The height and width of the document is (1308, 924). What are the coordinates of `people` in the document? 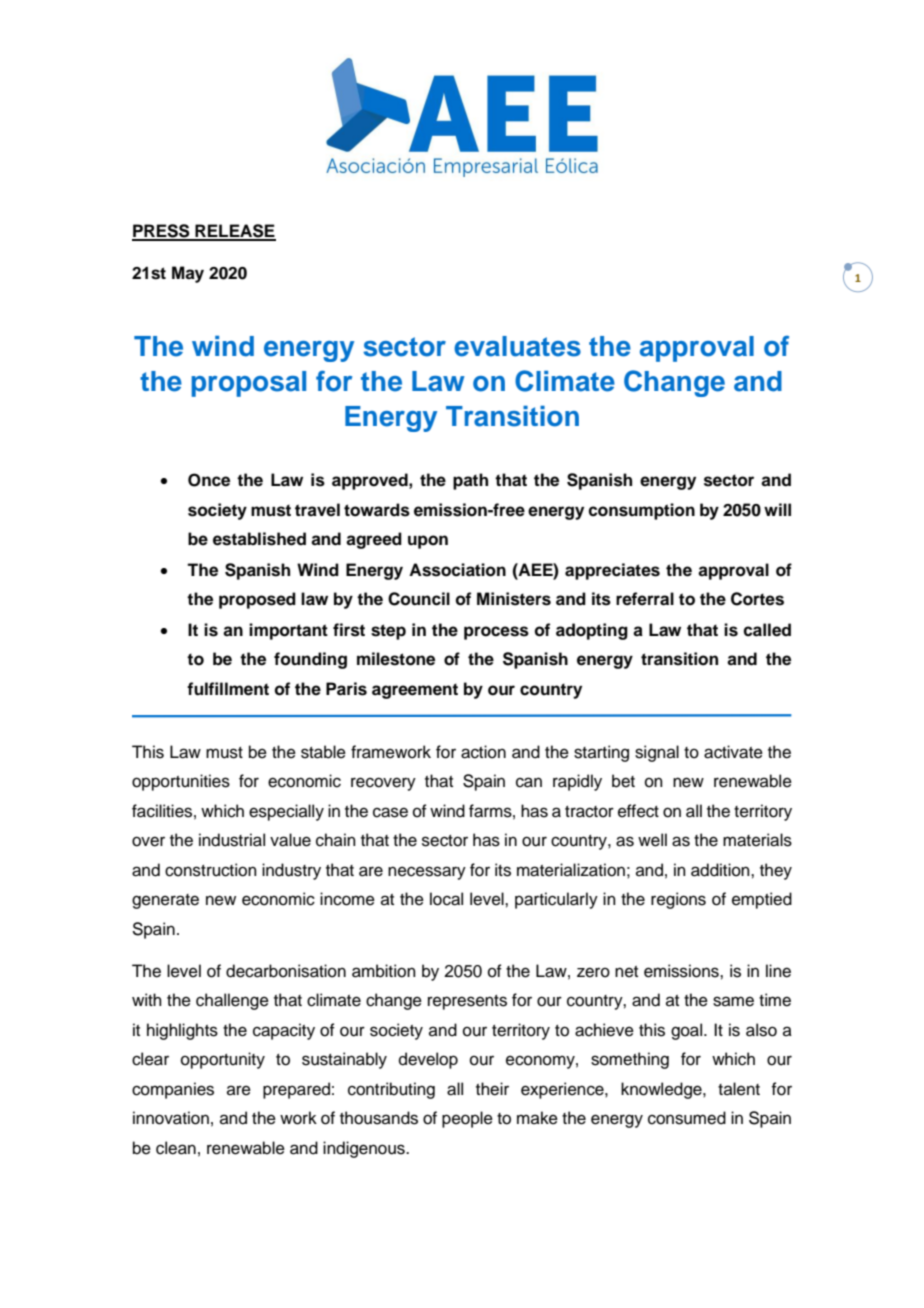 It's located at (467, 1119).
